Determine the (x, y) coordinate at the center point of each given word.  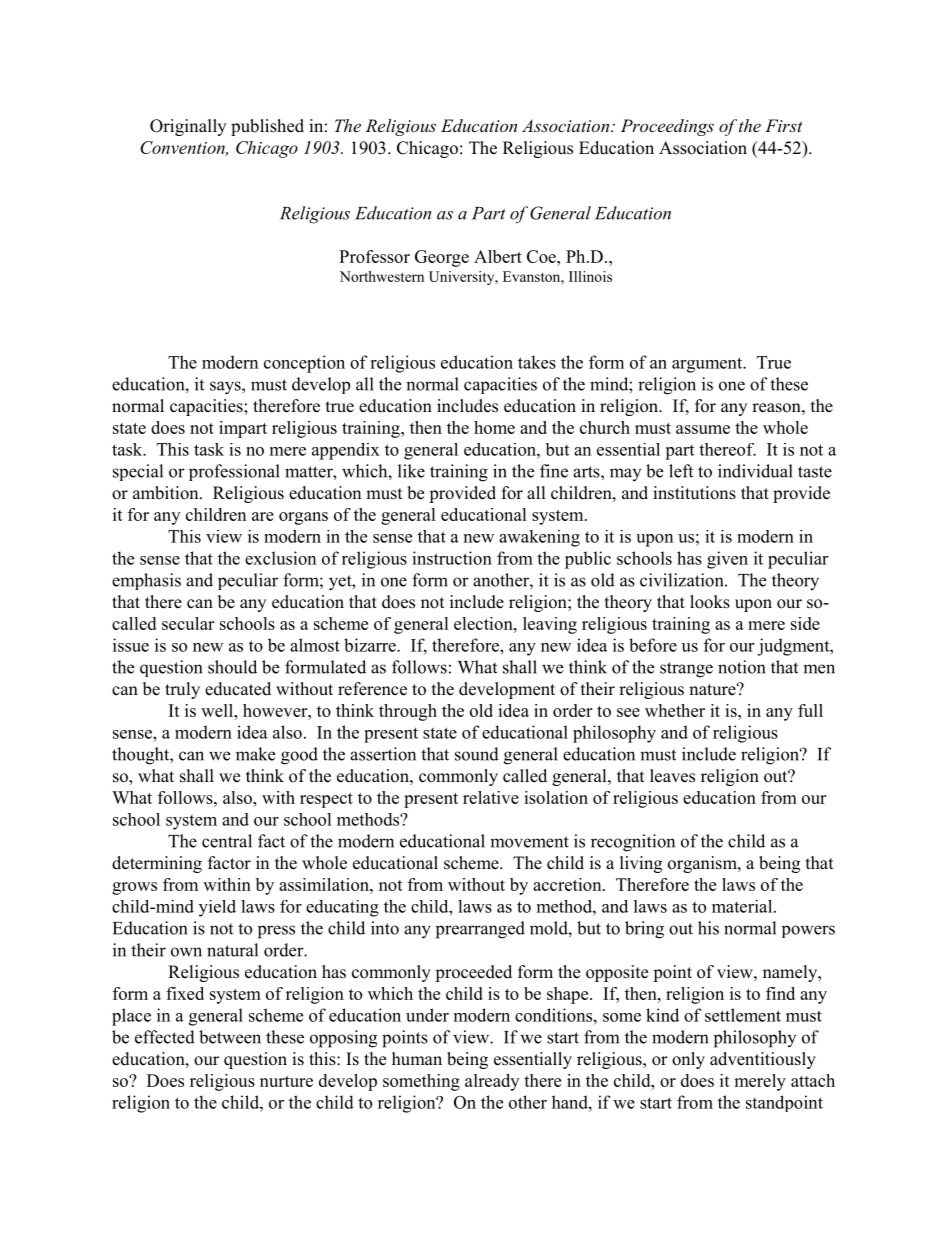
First (784, 125)
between (230, 1037)
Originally (188, 127)
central (227, 841)
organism (703, 864)
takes (537, 362)
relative (491, 797)
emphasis (146, 581)
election (484, 623)
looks (710, 602)
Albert (498, 256)
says (226, 388)
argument (708, 365)
